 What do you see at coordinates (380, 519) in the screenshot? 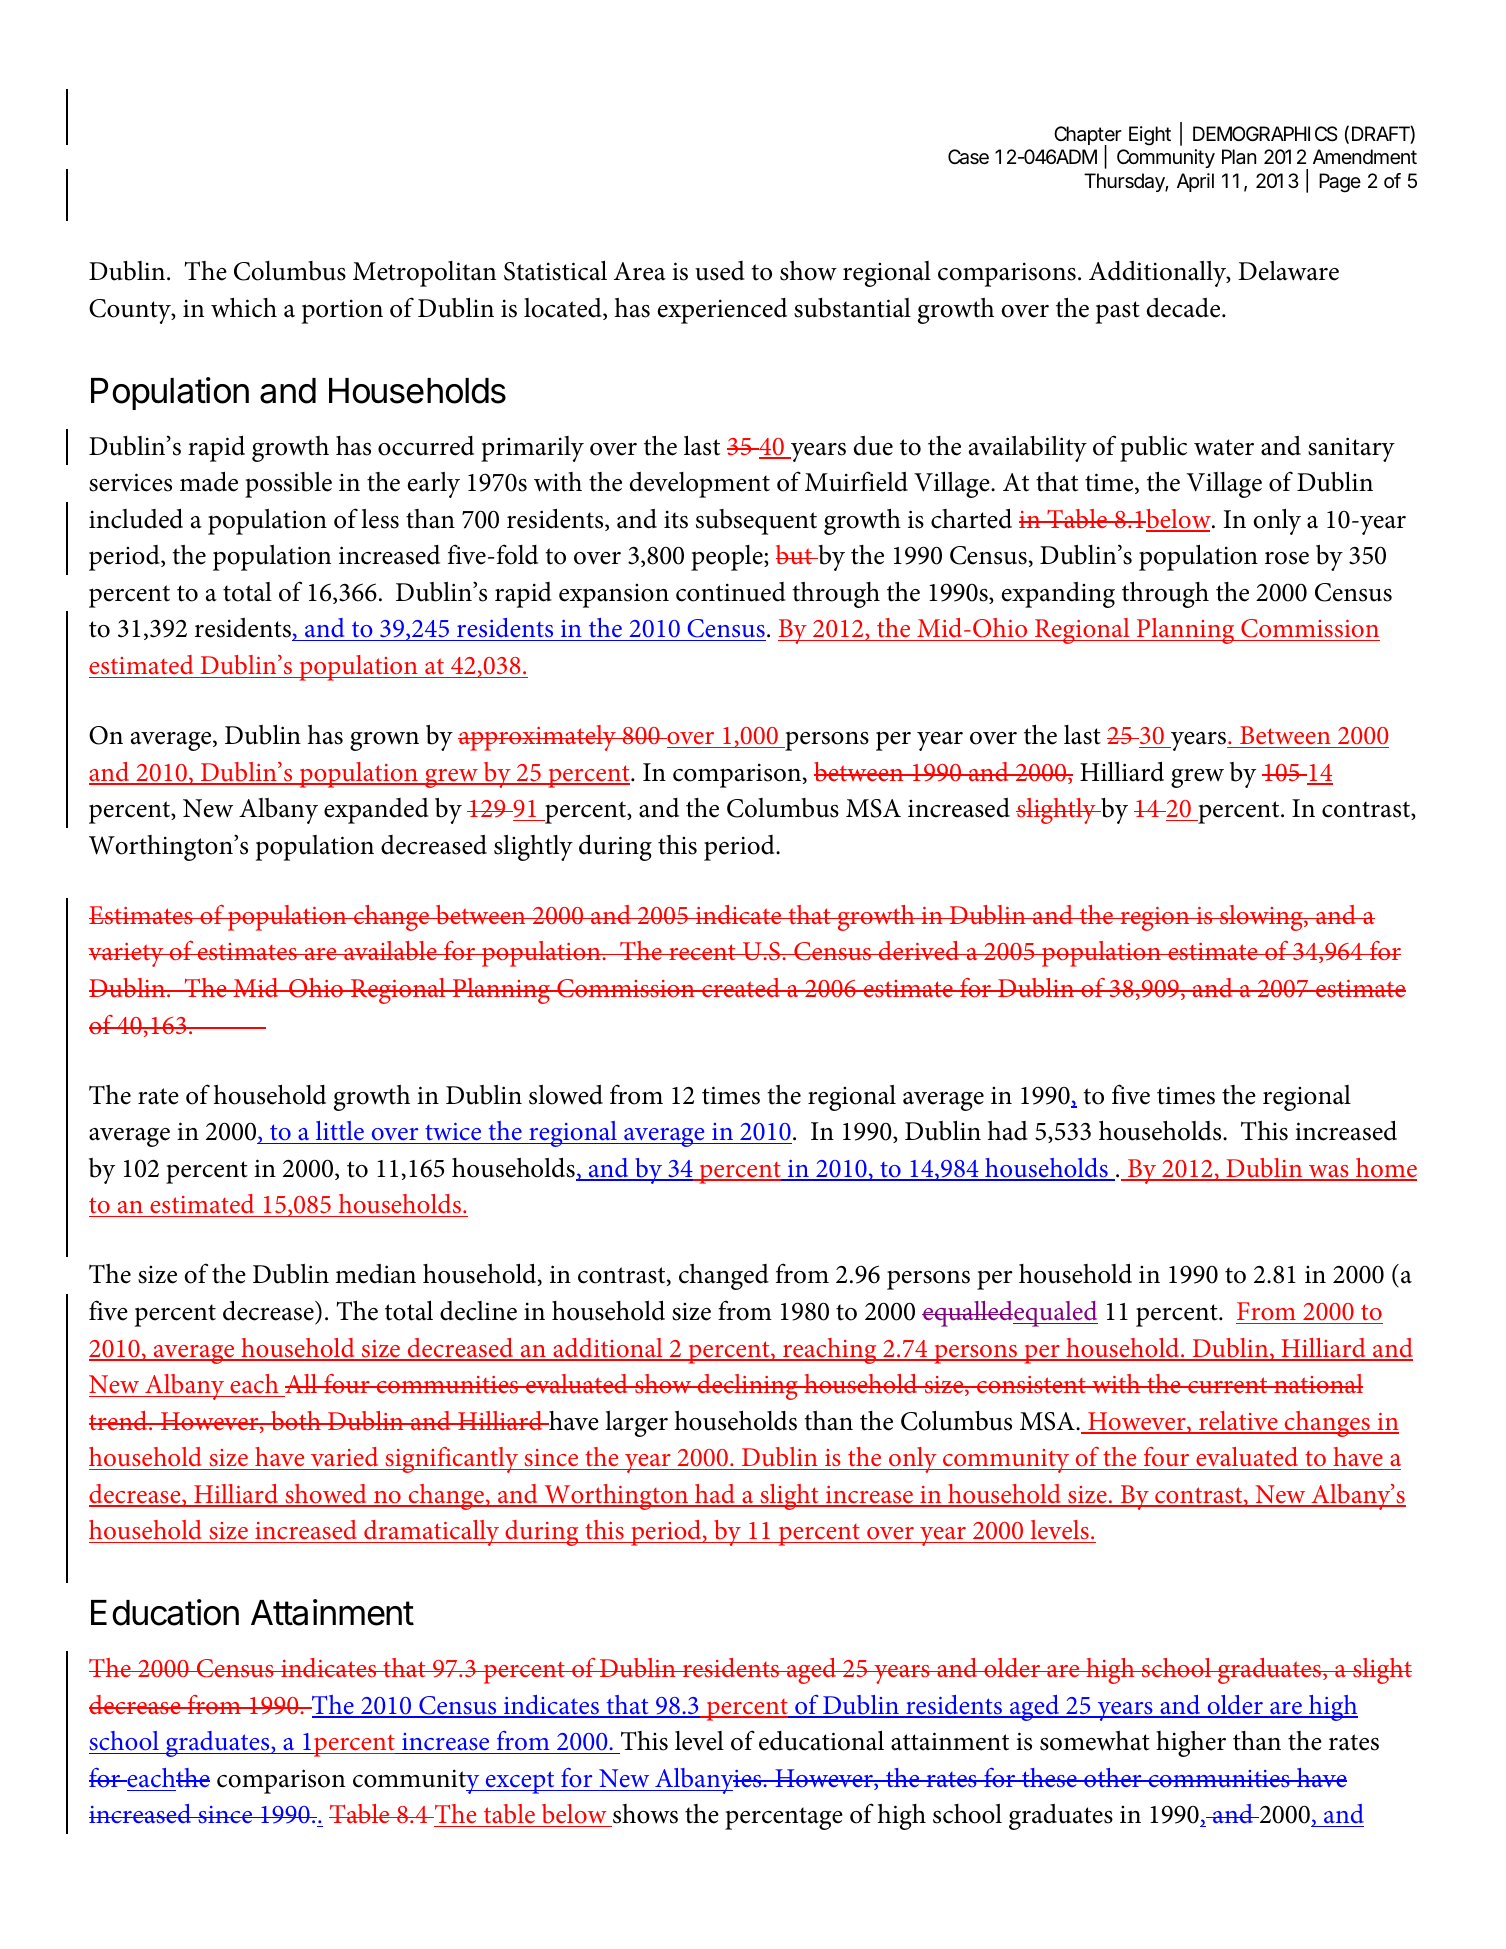
I see `less` at bounding box center [380, 519].
